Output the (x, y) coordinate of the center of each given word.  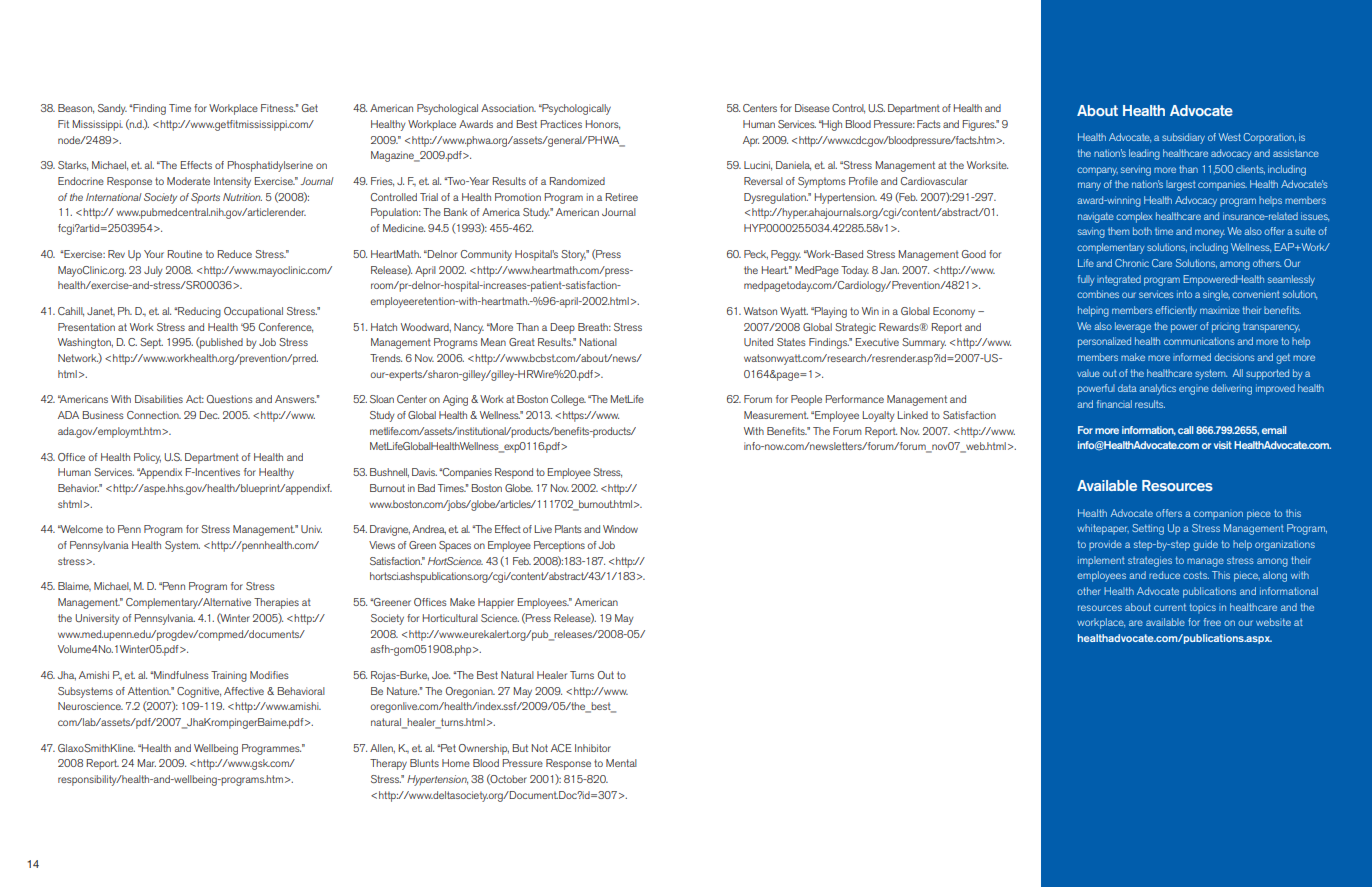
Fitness (278, 108)
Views (382, 545)
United (758, 342)
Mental (621, 763)
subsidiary (1183, 138)
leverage (1133, 327)
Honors (603, 125)
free (1212, 622)
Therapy (388, 764)
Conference (286, 328)
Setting (1148, 529)
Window (620, 529)
